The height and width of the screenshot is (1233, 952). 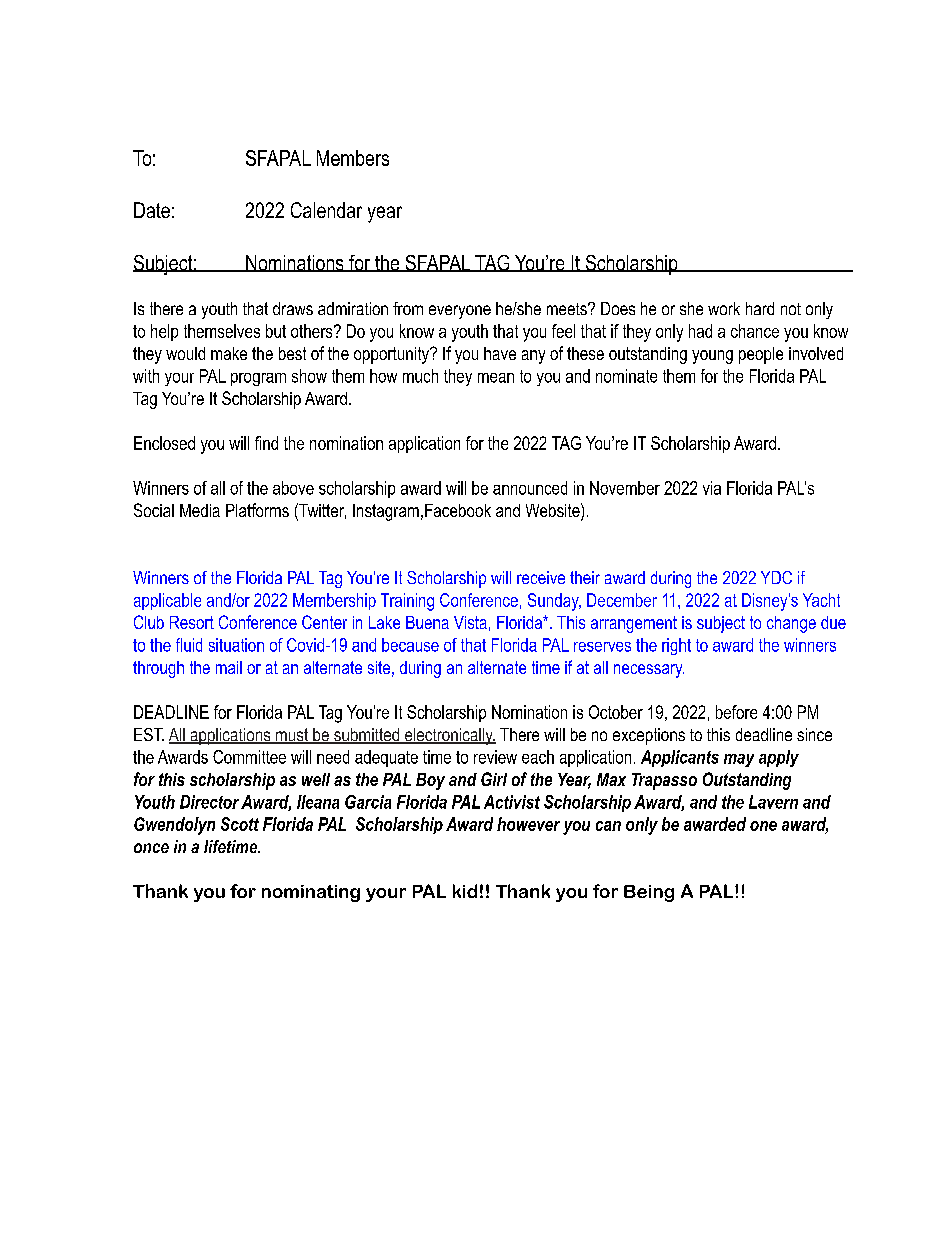 What do you see at coordinates (311, 893) in the screenshot?
I see `nominating` at bounding box center [311, 893].
